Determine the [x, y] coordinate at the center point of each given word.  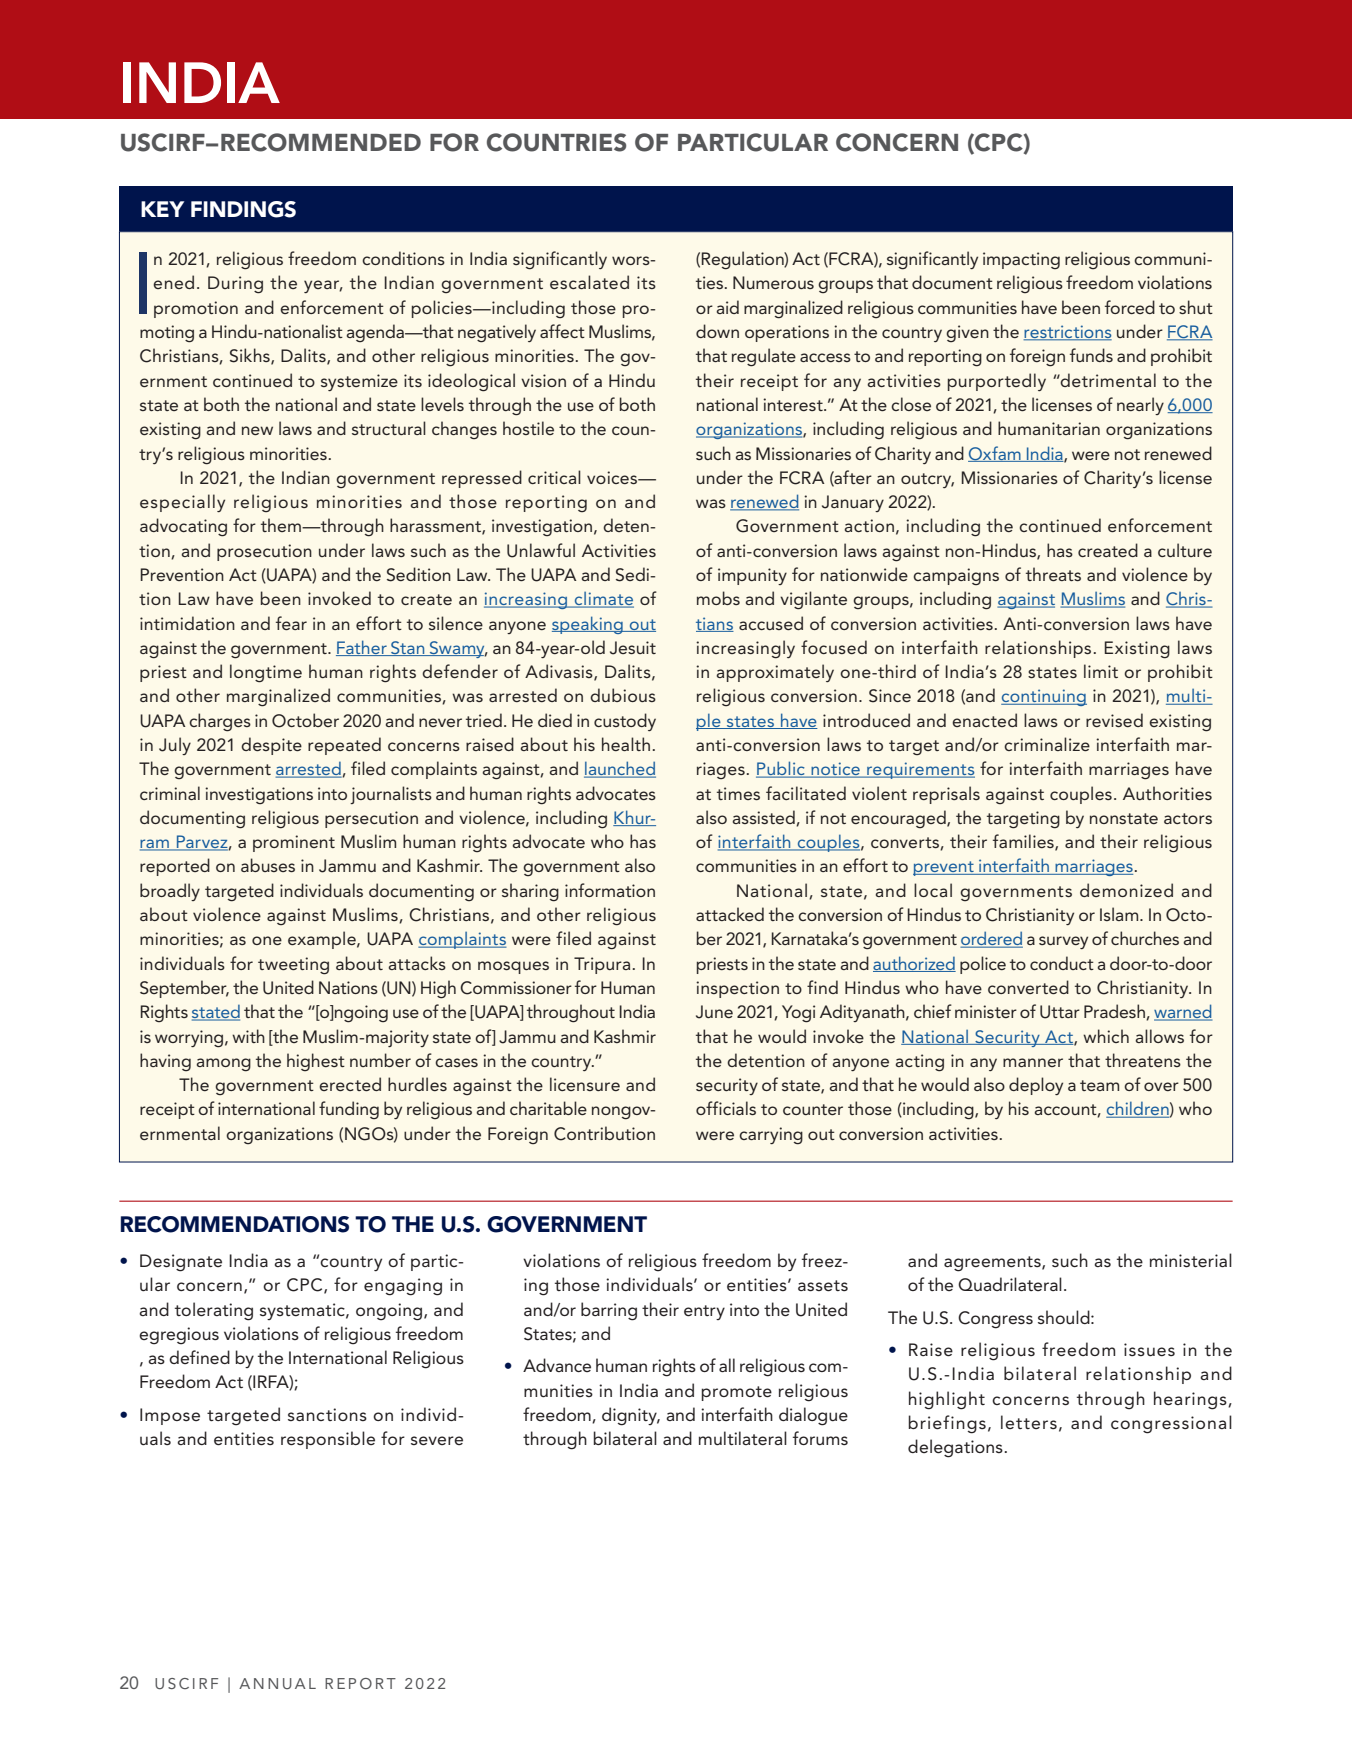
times [738, 793]
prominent [294, 843]
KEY [162, 209]
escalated [589, 282]
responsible [328, 1440]
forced [1130, 307]
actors [1188, 818]
